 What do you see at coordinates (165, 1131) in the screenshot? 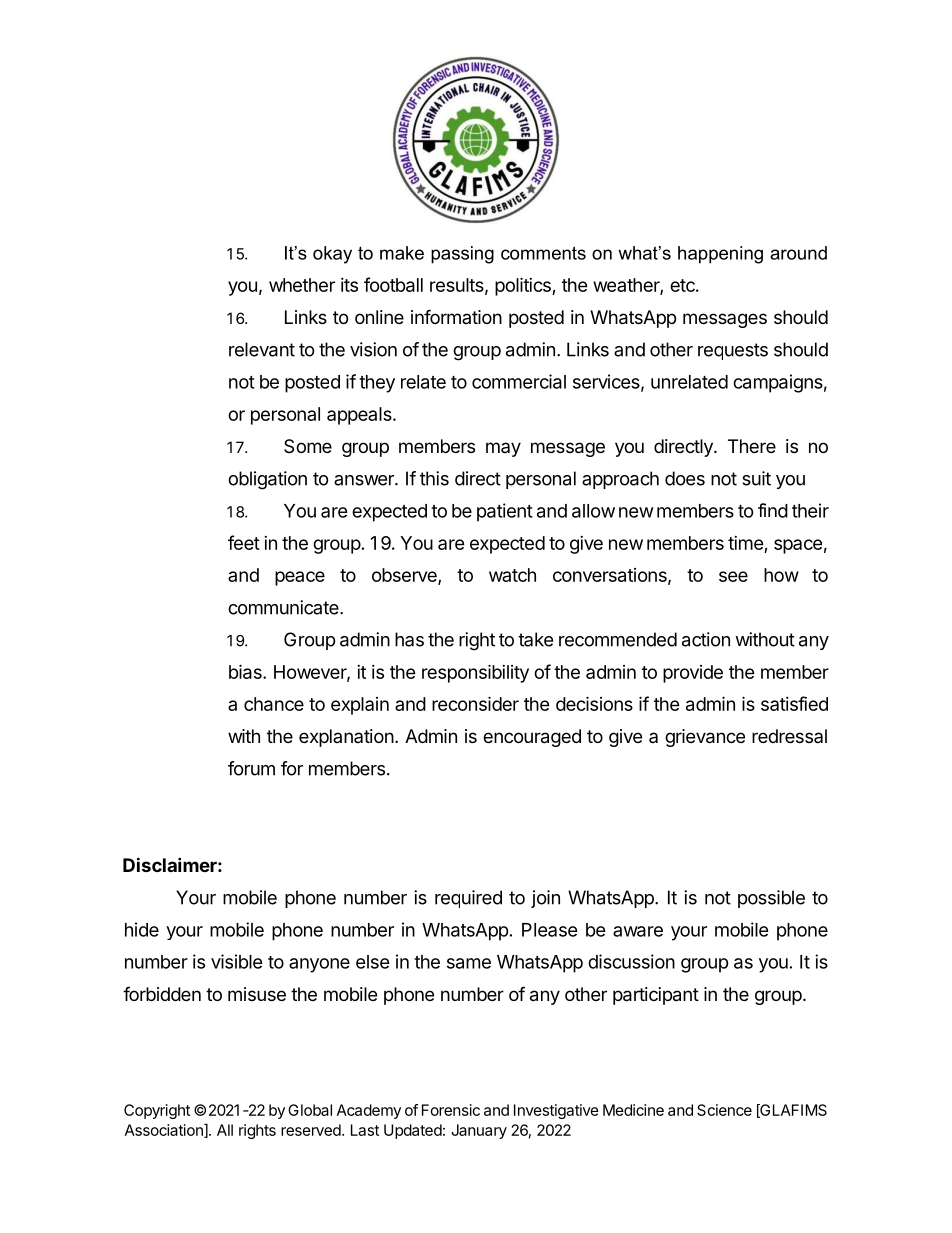
I see `Association` at bounding box center [165, 1131].
